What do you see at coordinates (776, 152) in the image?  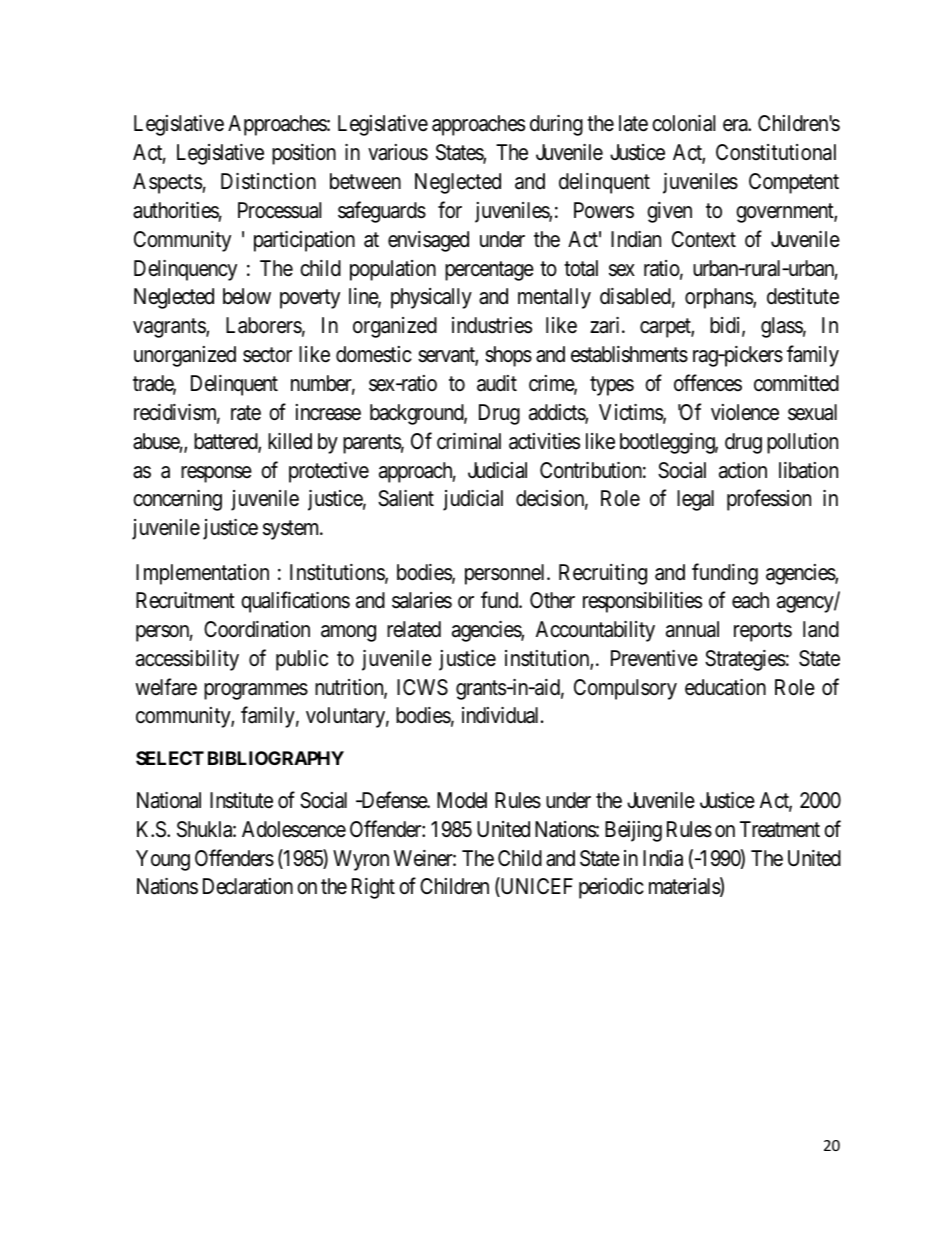 I see `Constitutional` at bounding box center [776, 152].
